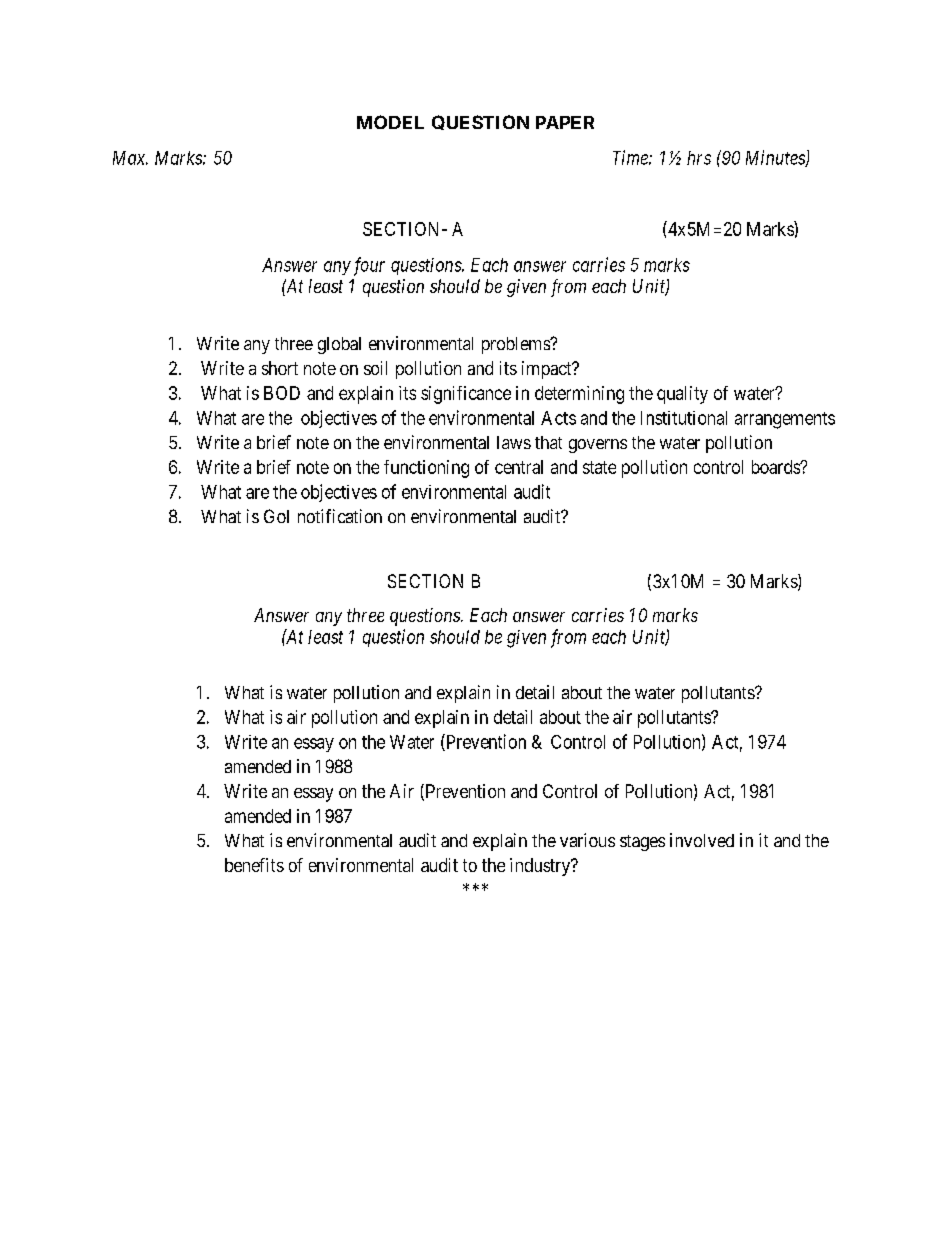 The image size is (952, 1233). Describe the element at coordinates (426, 469) in the screenshot. I see `functioning` at that location.
